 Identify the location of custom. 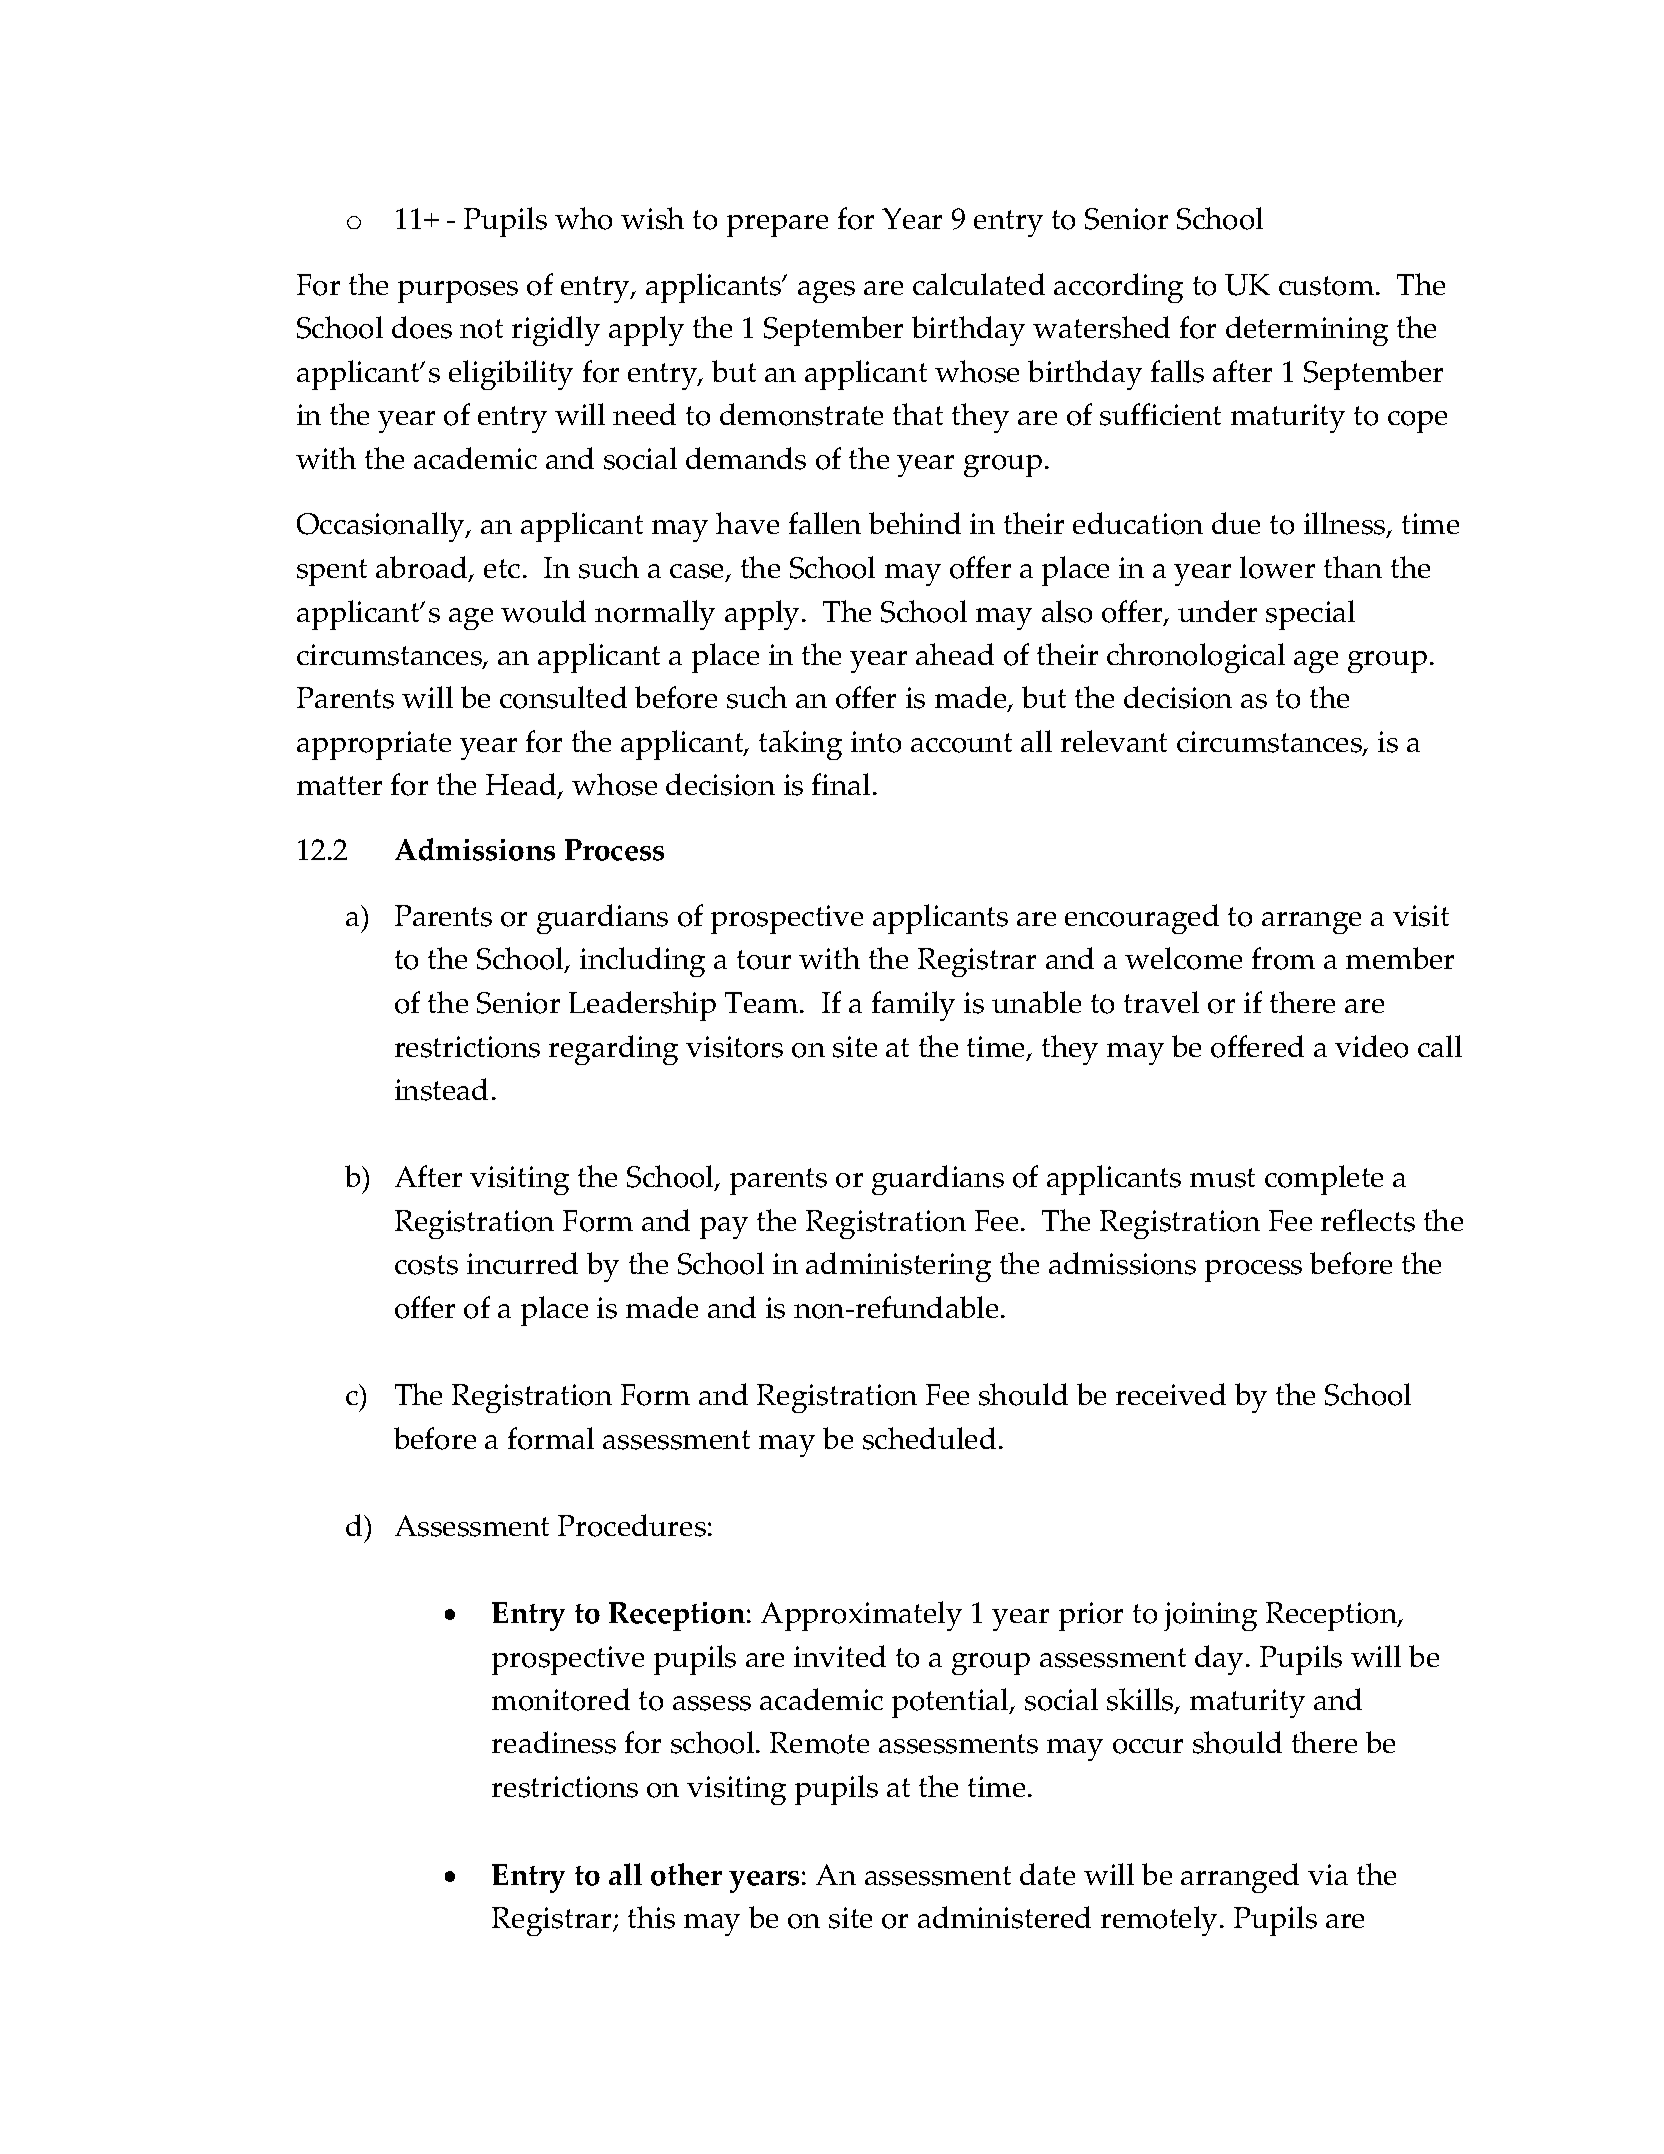
(1326, 286).
